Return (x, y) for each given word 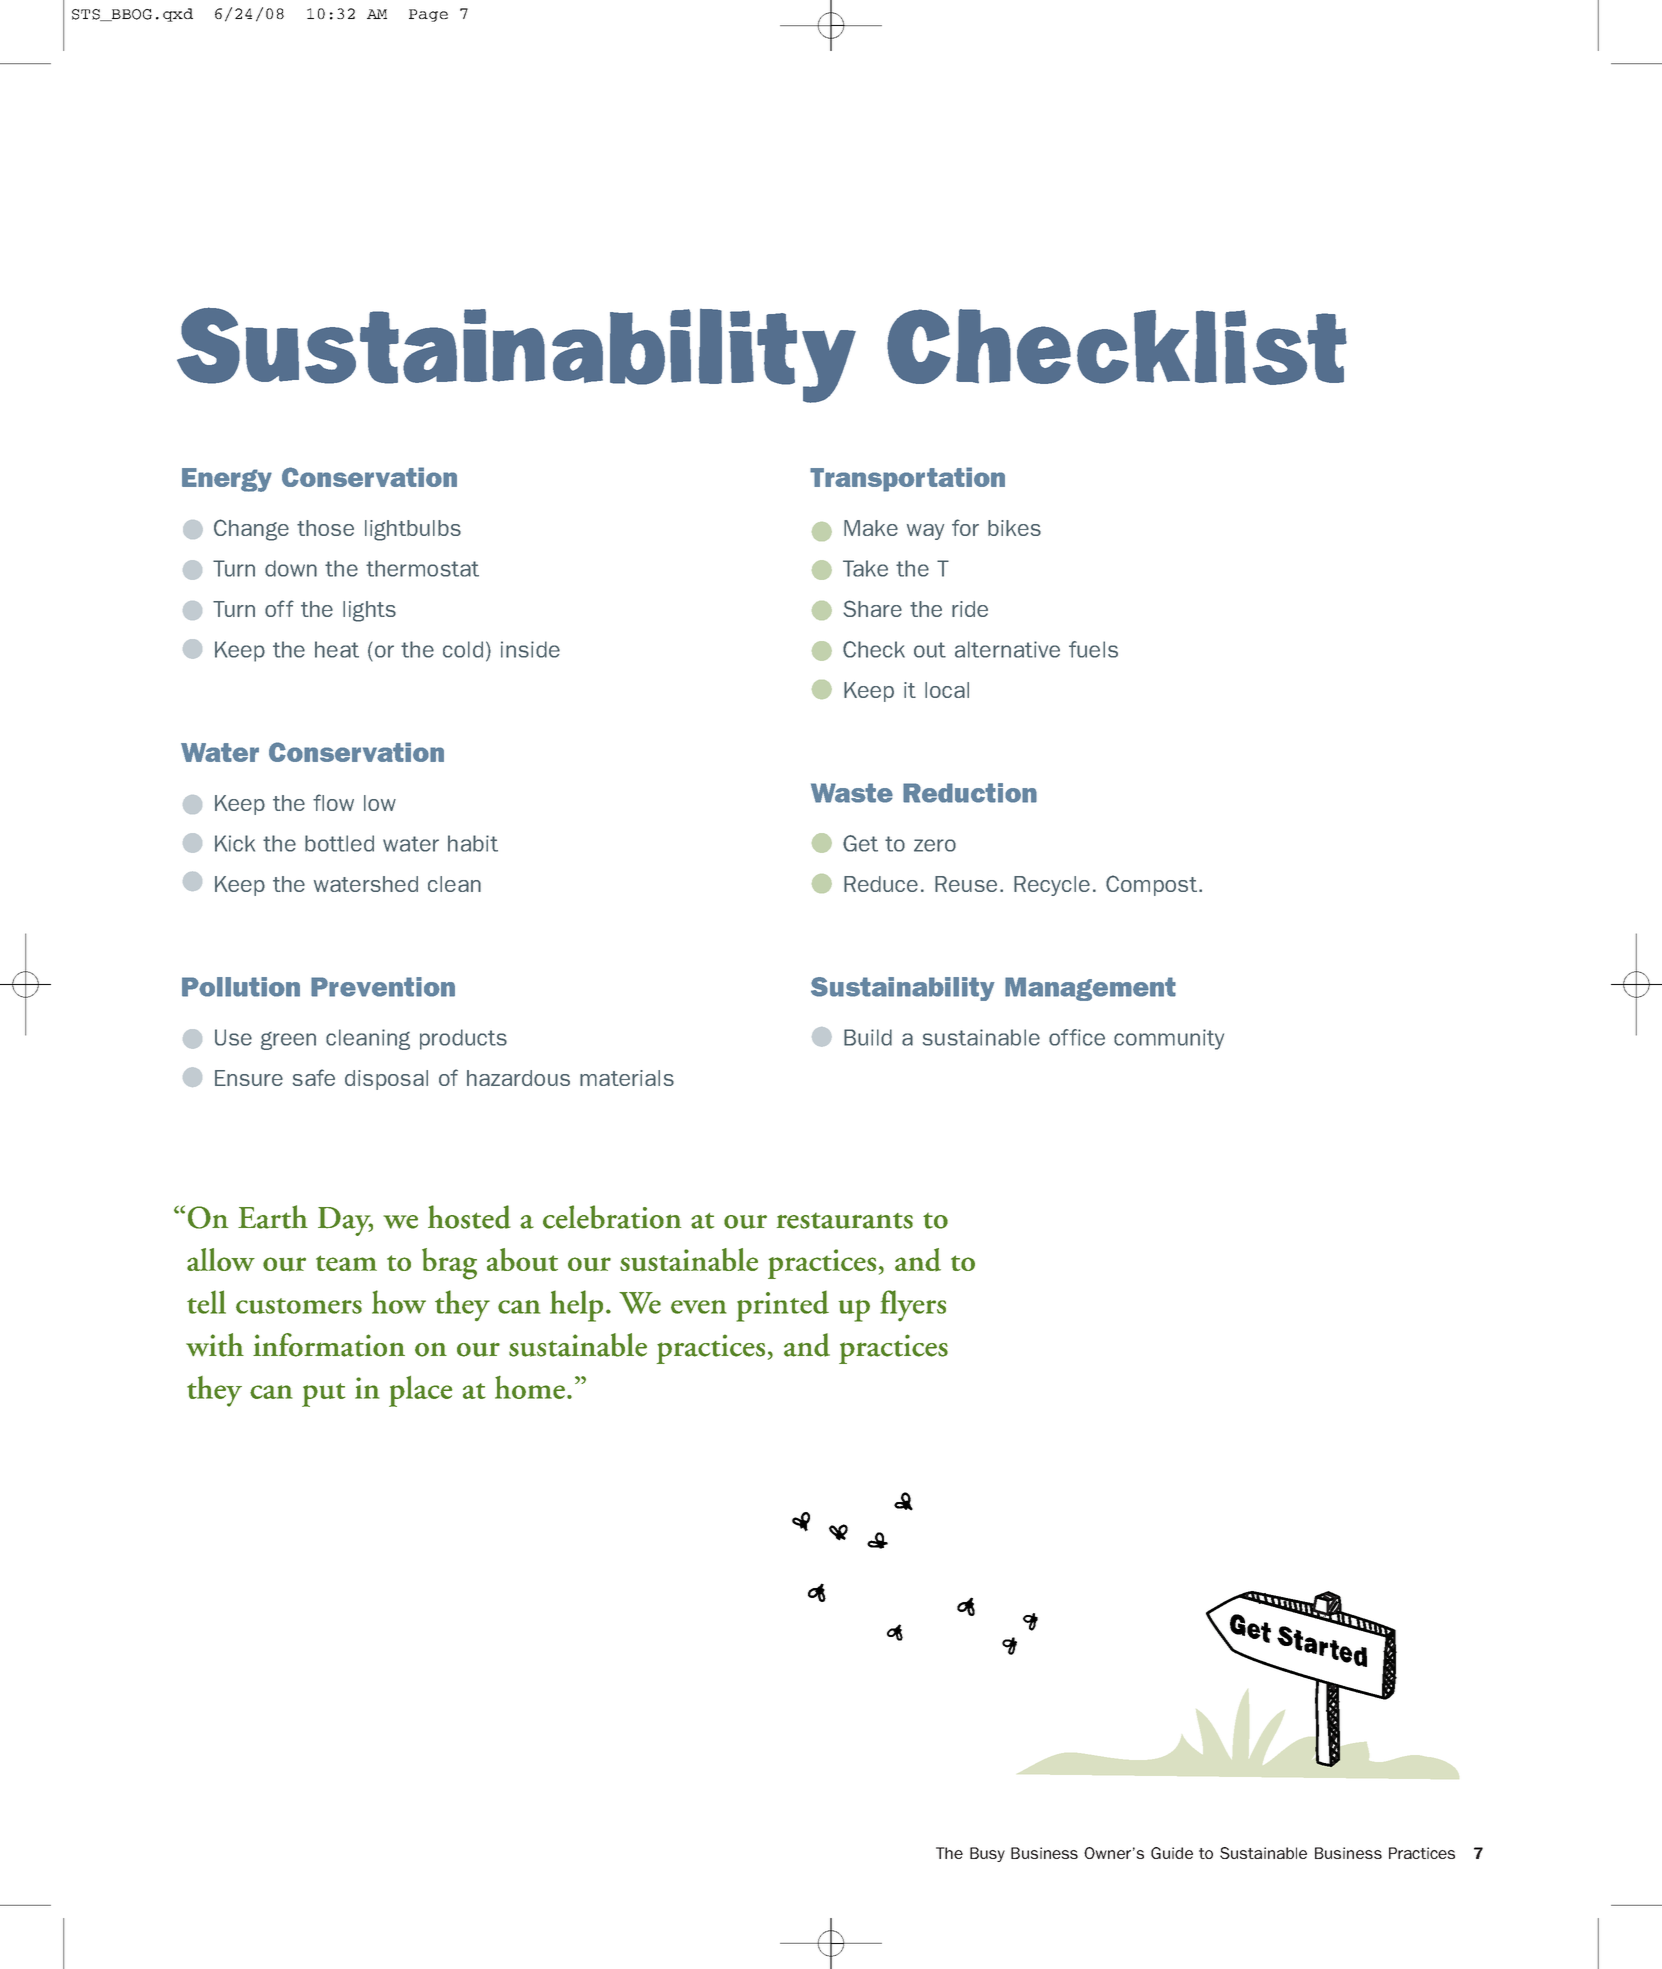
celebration (612, 1217)
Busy (987, 1854)
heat (337, 649)
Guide (1172, 1853)
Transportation (907, 479)
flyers (913, 1306)
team (346, 1263)
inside (530, 649)
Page (428, 15)
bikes (1014, 528)
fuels (1093, 649)
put (323, 1395)
